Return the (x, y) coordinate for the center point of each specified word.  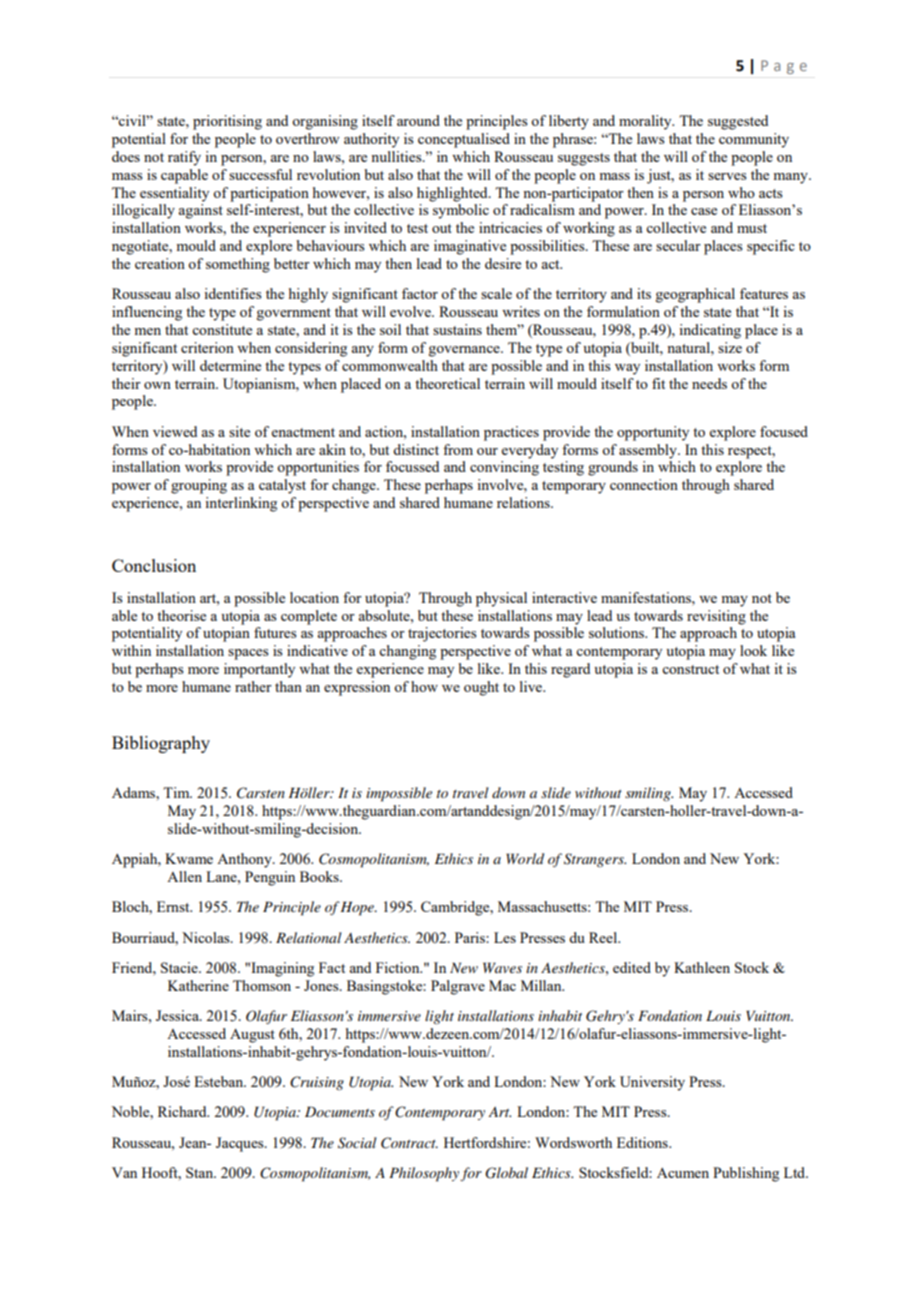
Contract (409, 1143)
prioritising (227, 122)
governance (465, 351)
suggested (738, 122)
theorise (181, 615)
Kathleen (702, 967)
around (418, 120)
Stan (201, 1172)
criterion (207, 347)
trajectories (442, 634)
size (730, 347)
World (525, 858)
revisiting (716, 617)
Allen (184, 876)
